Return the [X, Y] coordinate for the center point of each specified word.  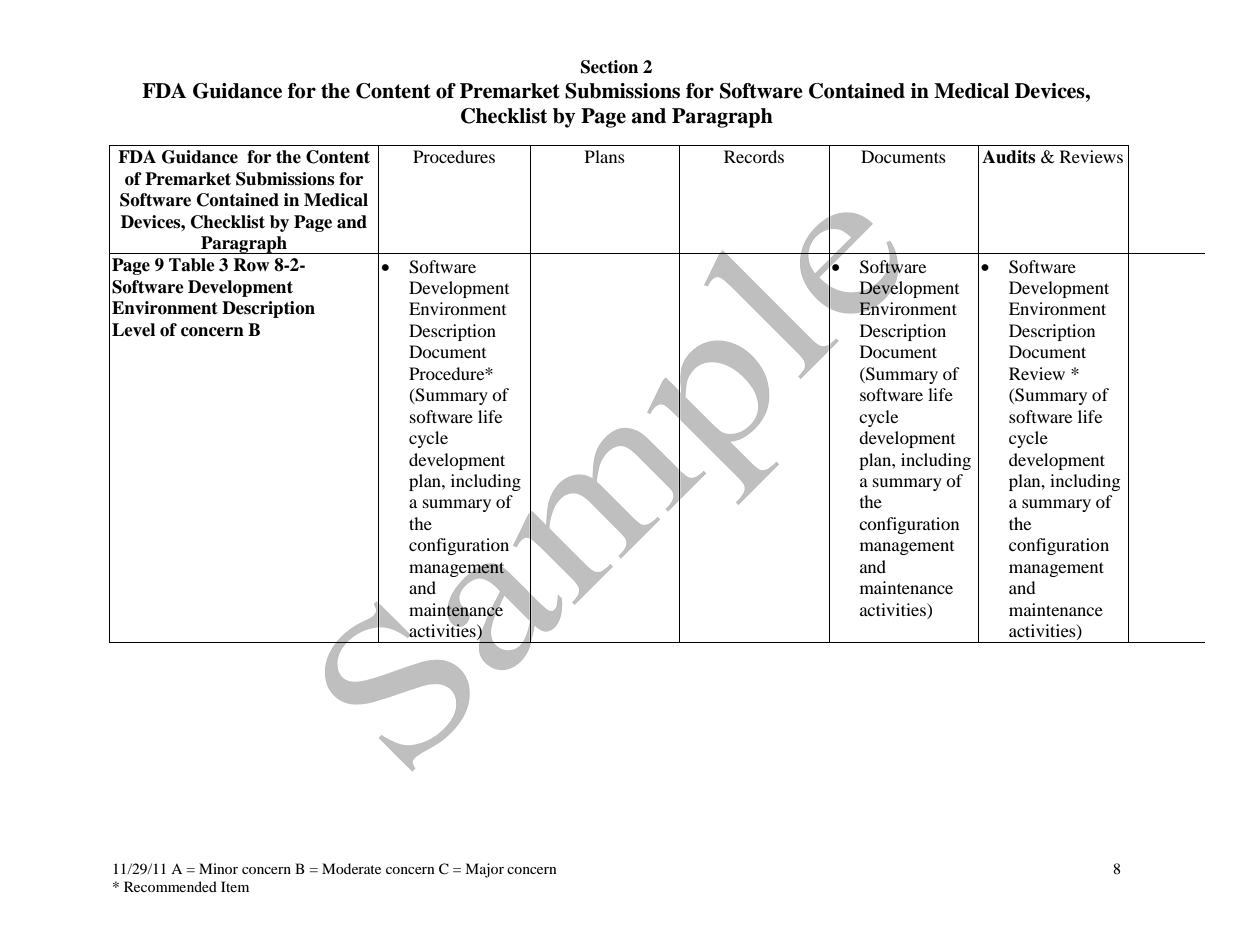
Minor [218, 868]
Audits [1008, 157]
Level [133, 330]
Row [251, 265]
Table [192, 265]
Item [235, 886]
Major [484, 870]
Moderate [351, 868]
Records [754, 156]
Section [609, 67]
